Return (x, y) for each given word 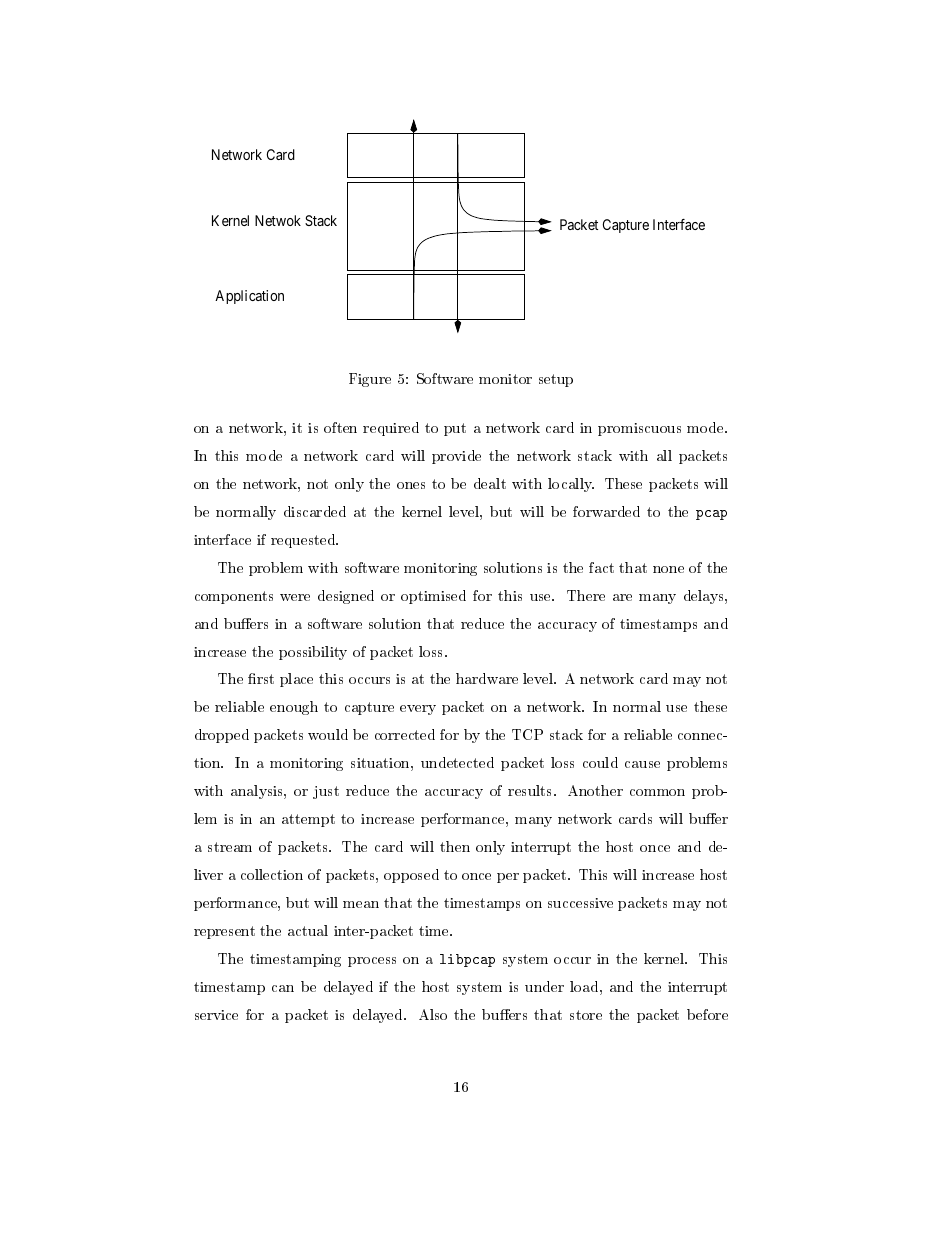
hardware (487, 678)
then (455, 846)
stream (230, 847)
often (340, 427)
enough (294, 708)
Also (433, 1014)
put (455, 429)
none (668, 569)
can (283, 988)
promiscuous (639, 429)
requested (304, 541)
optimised (433, 597)
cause (642, 764)
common (657, 792)
